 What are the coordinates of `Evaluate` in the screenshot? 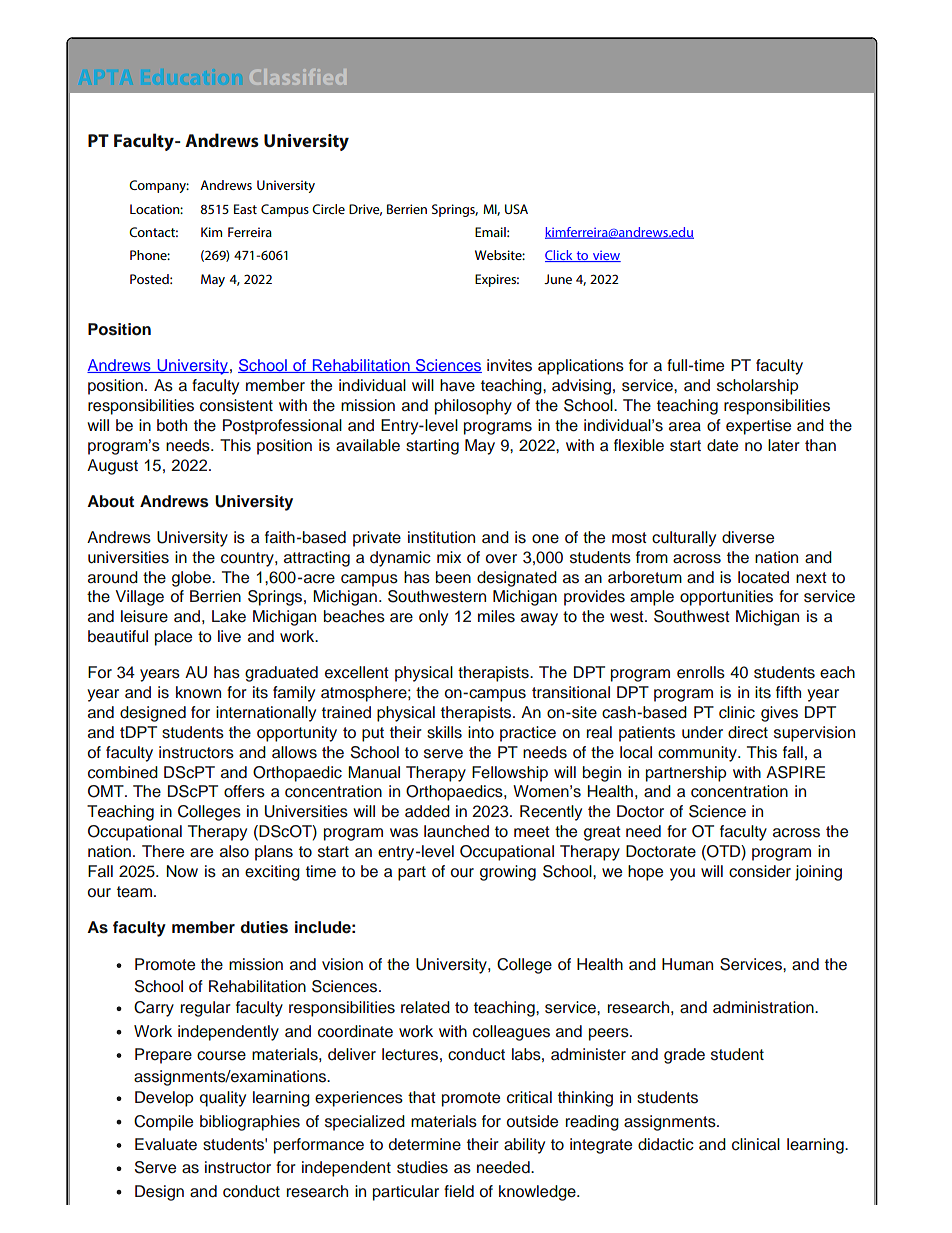 It's located at (166, 1144).
